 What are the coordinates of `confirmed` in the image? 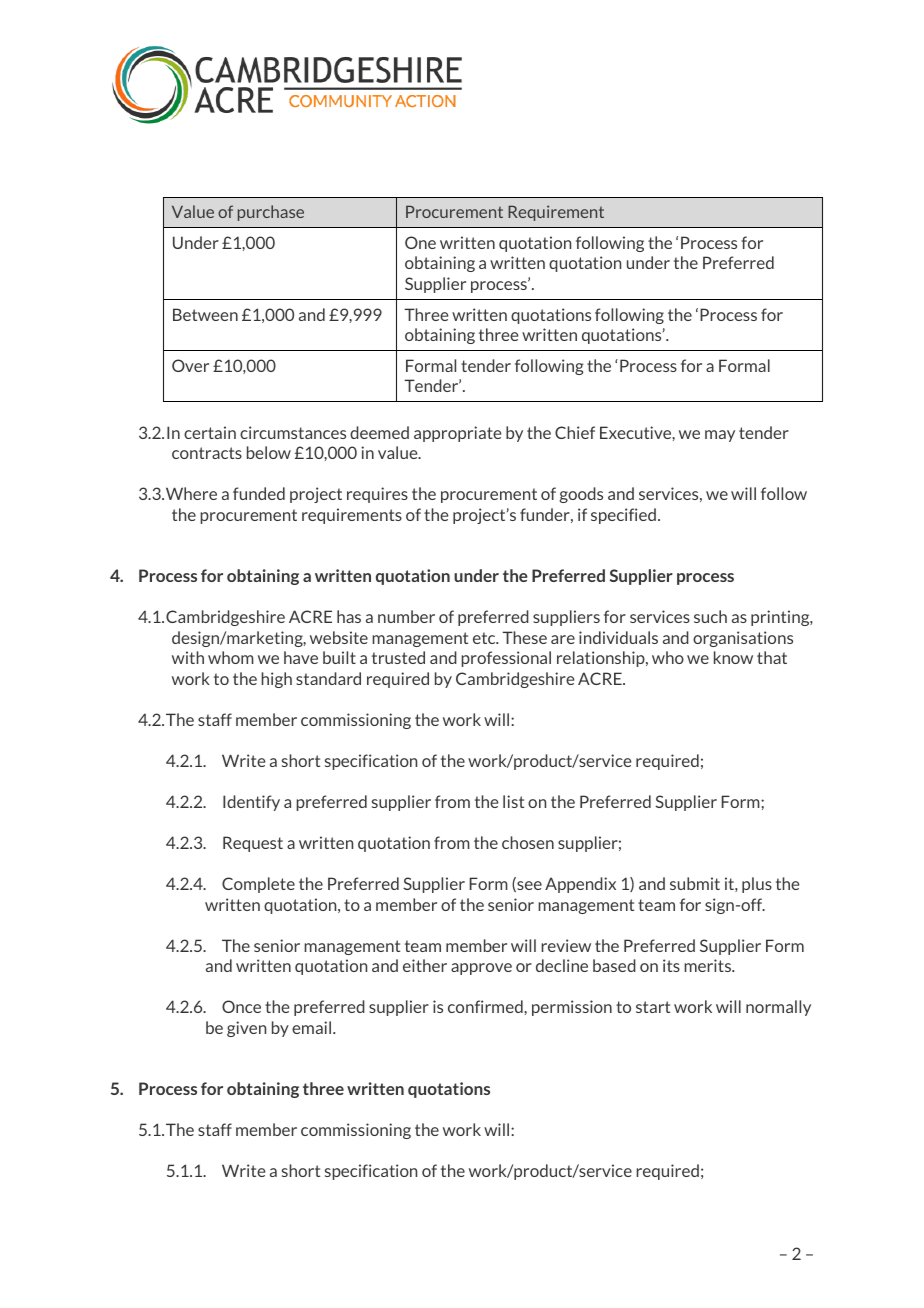 It's located at (486, 1006).
